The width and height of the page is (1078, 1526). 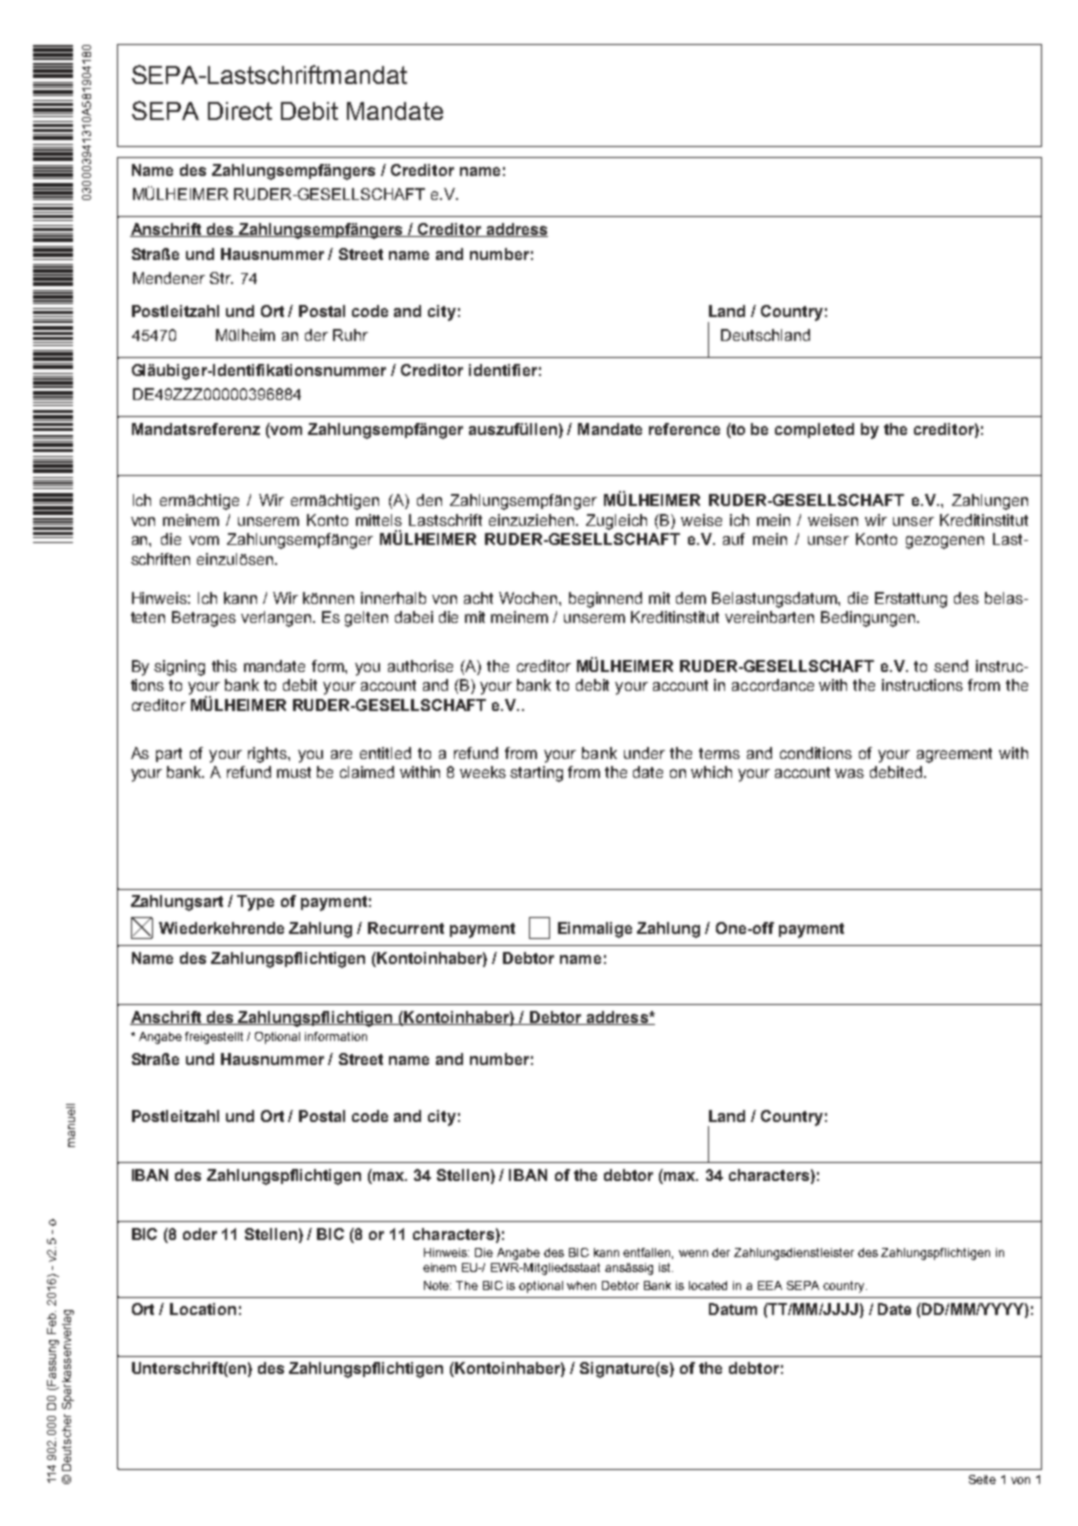 What do you see at coordinates (849, 773) in the page?
I see `was` at bounding box center [849, 773].
